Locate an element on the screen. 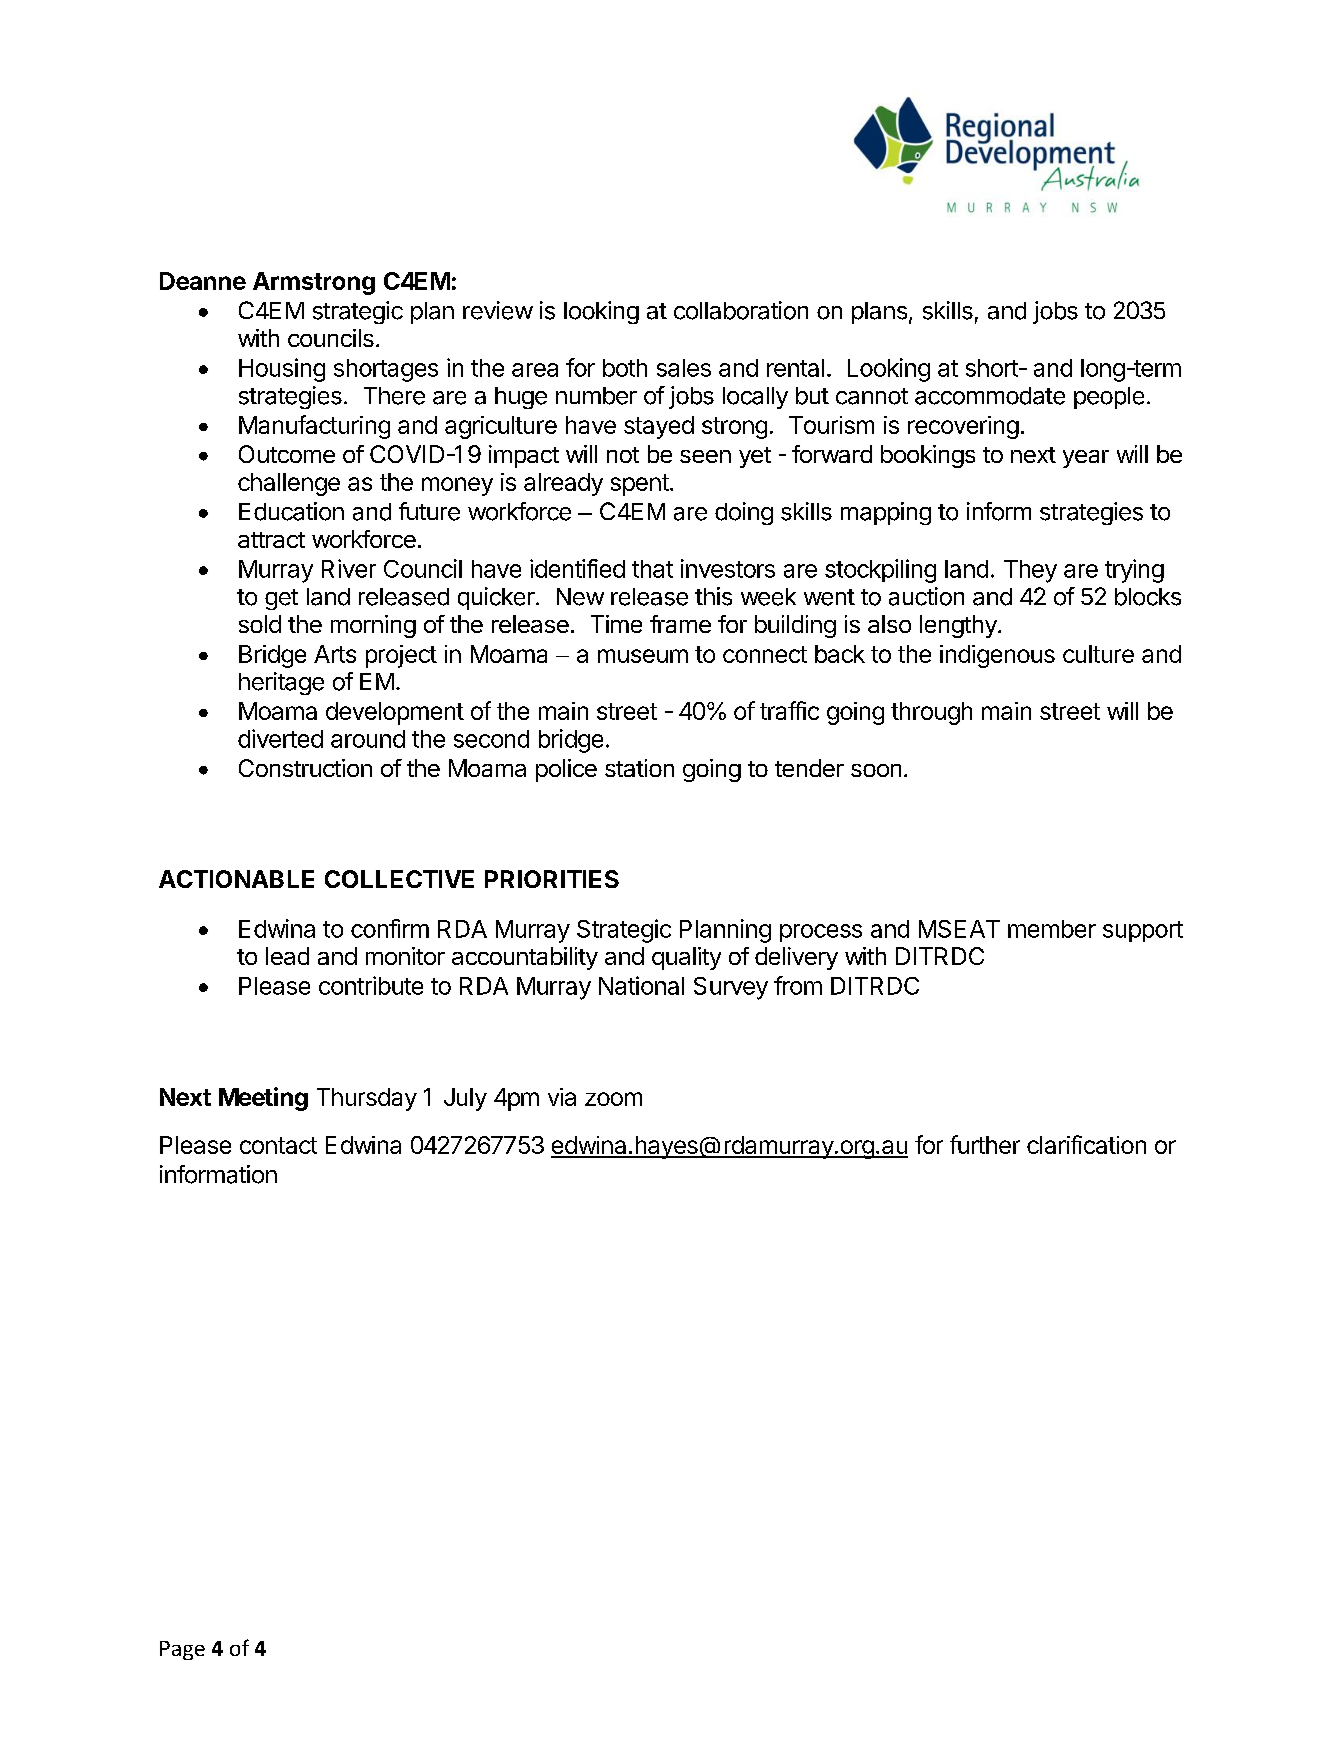 The width and height of the screenshot is (1344, 1740). Construction is located at coordinates (305, 768).
